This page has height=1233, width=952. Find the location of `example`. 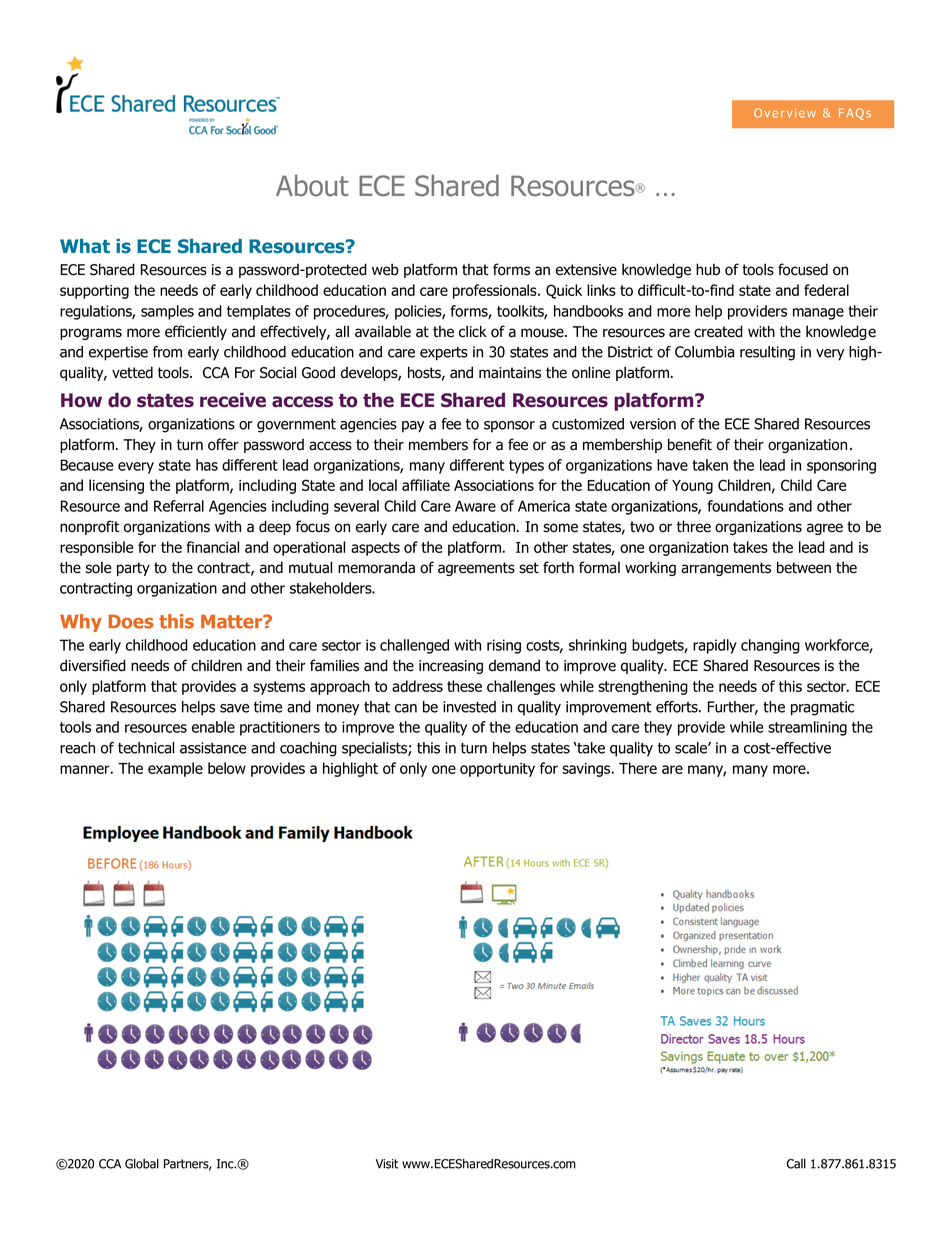

example is located at coordinates (175, 769).
